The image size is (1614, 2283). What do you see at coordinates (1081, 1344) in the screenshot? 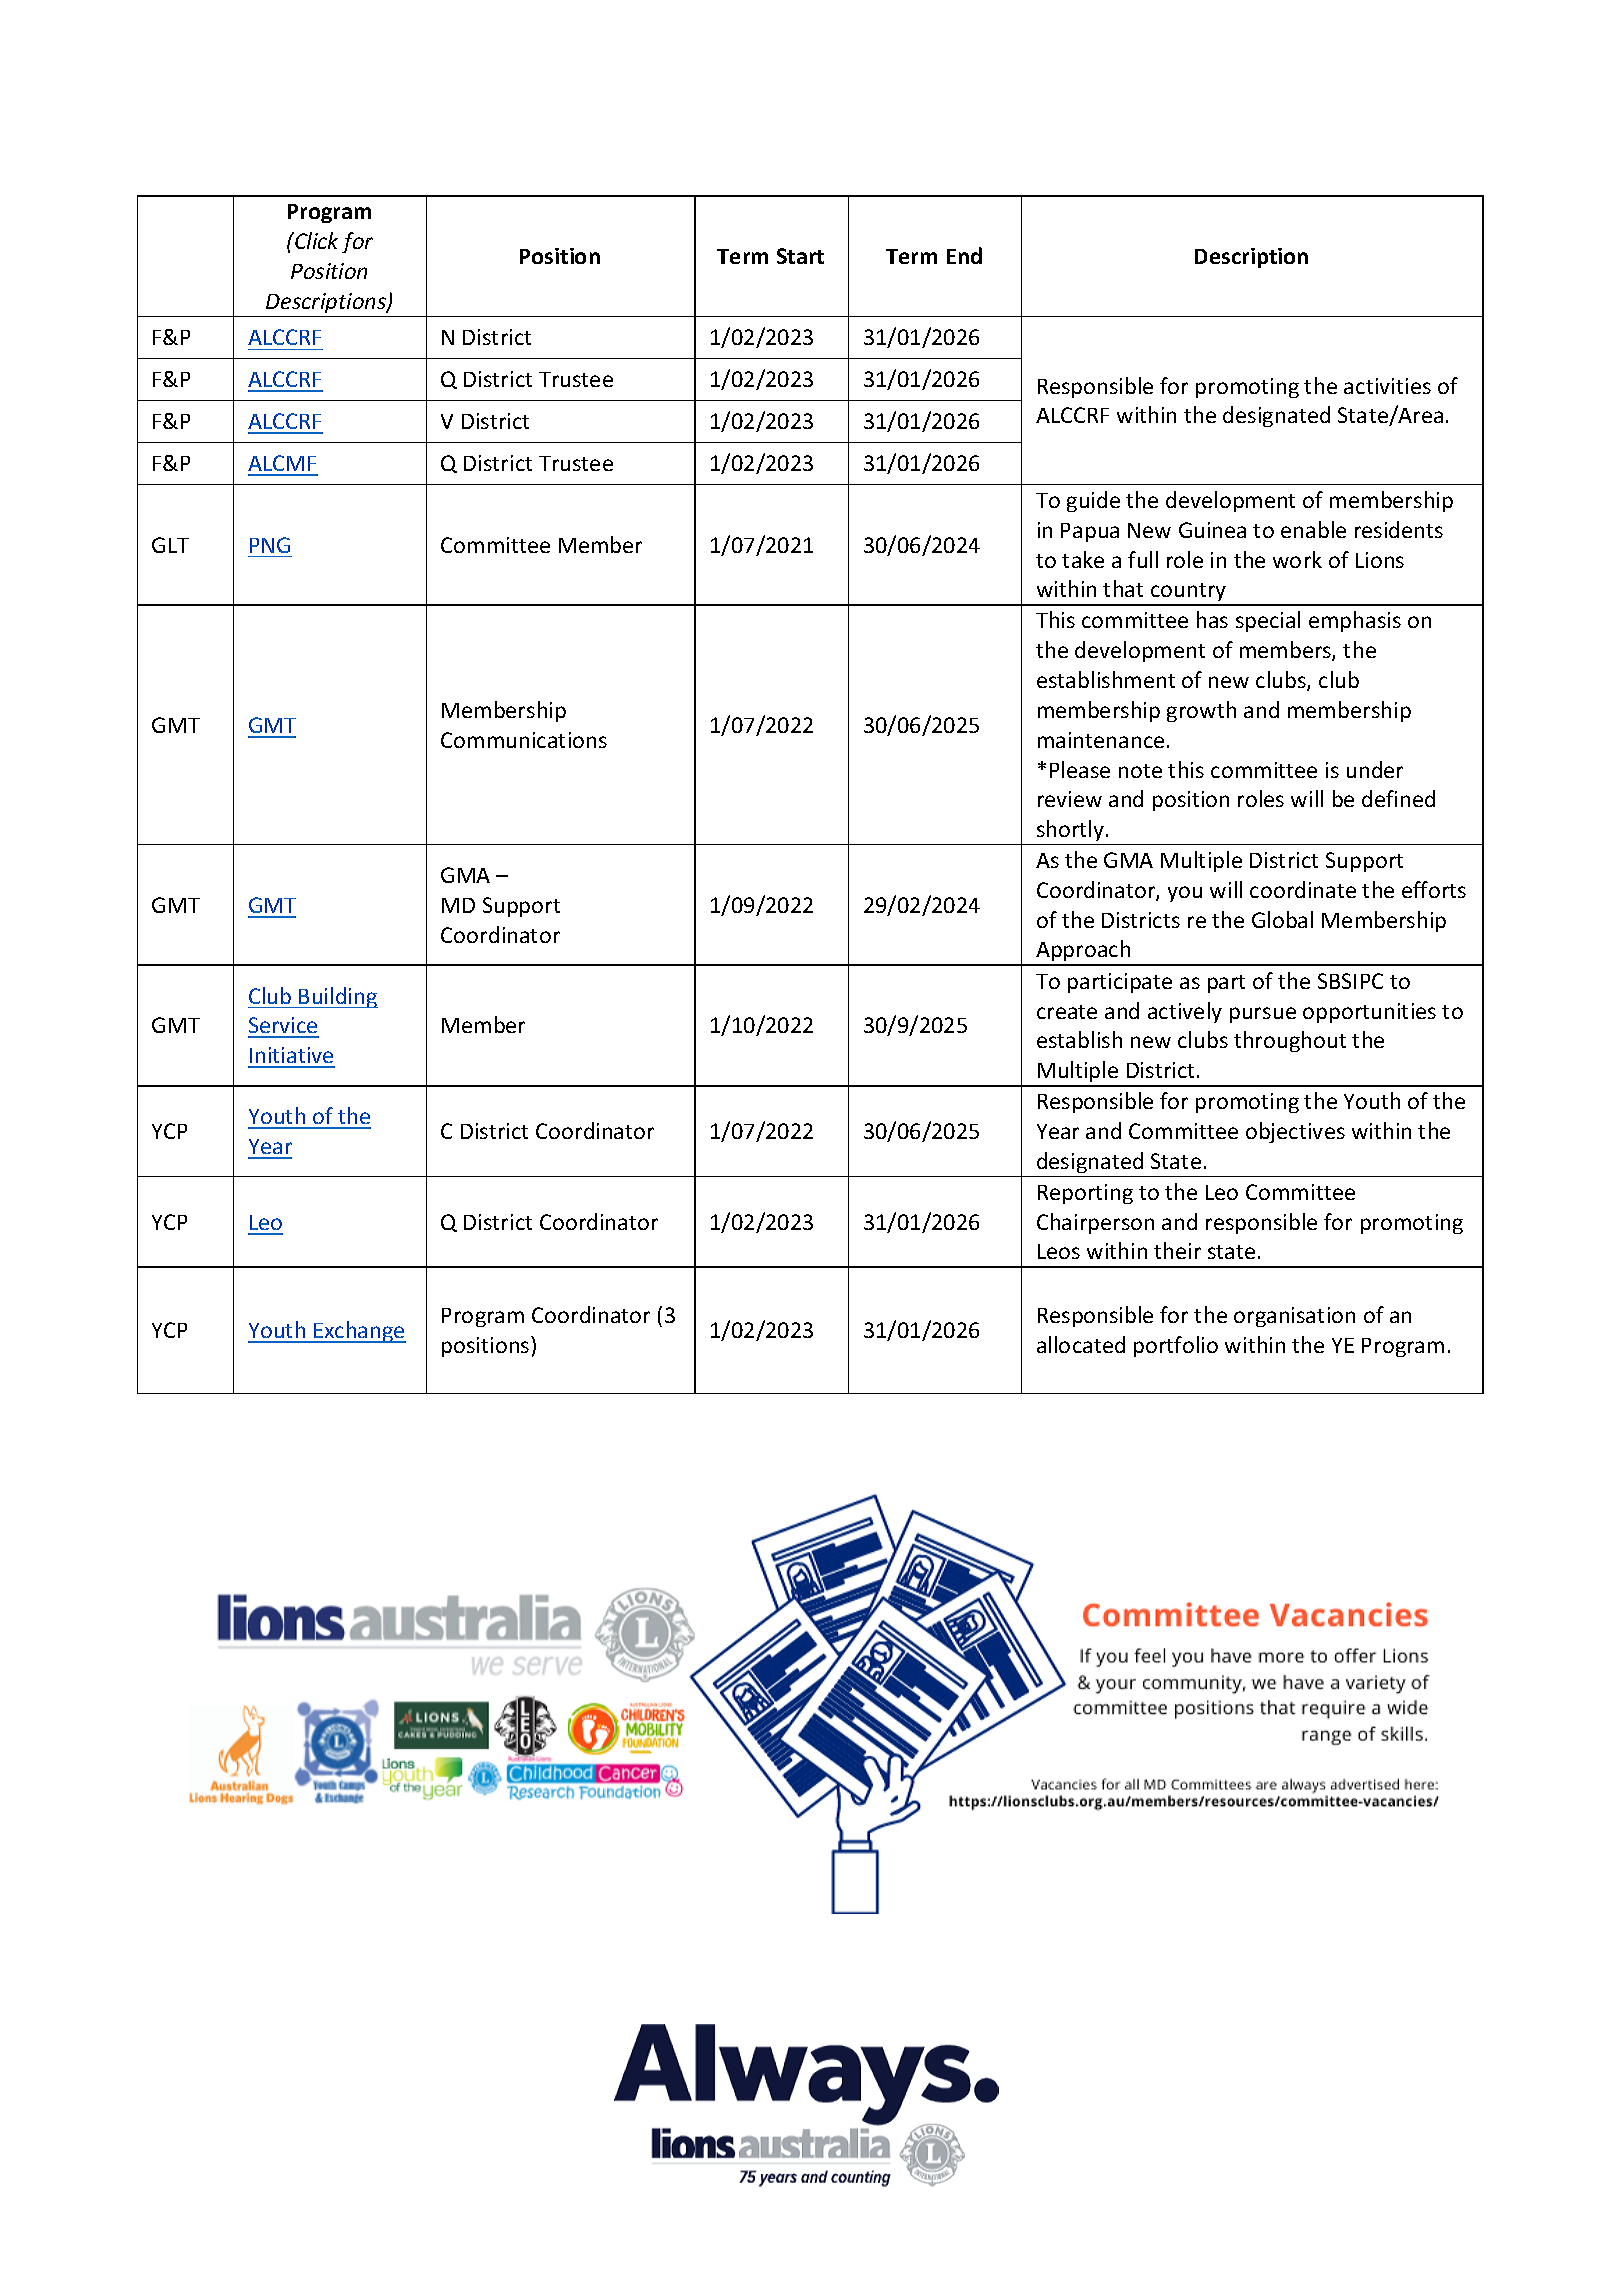
I see `allocated` at bounding box center [1081, 1344].
